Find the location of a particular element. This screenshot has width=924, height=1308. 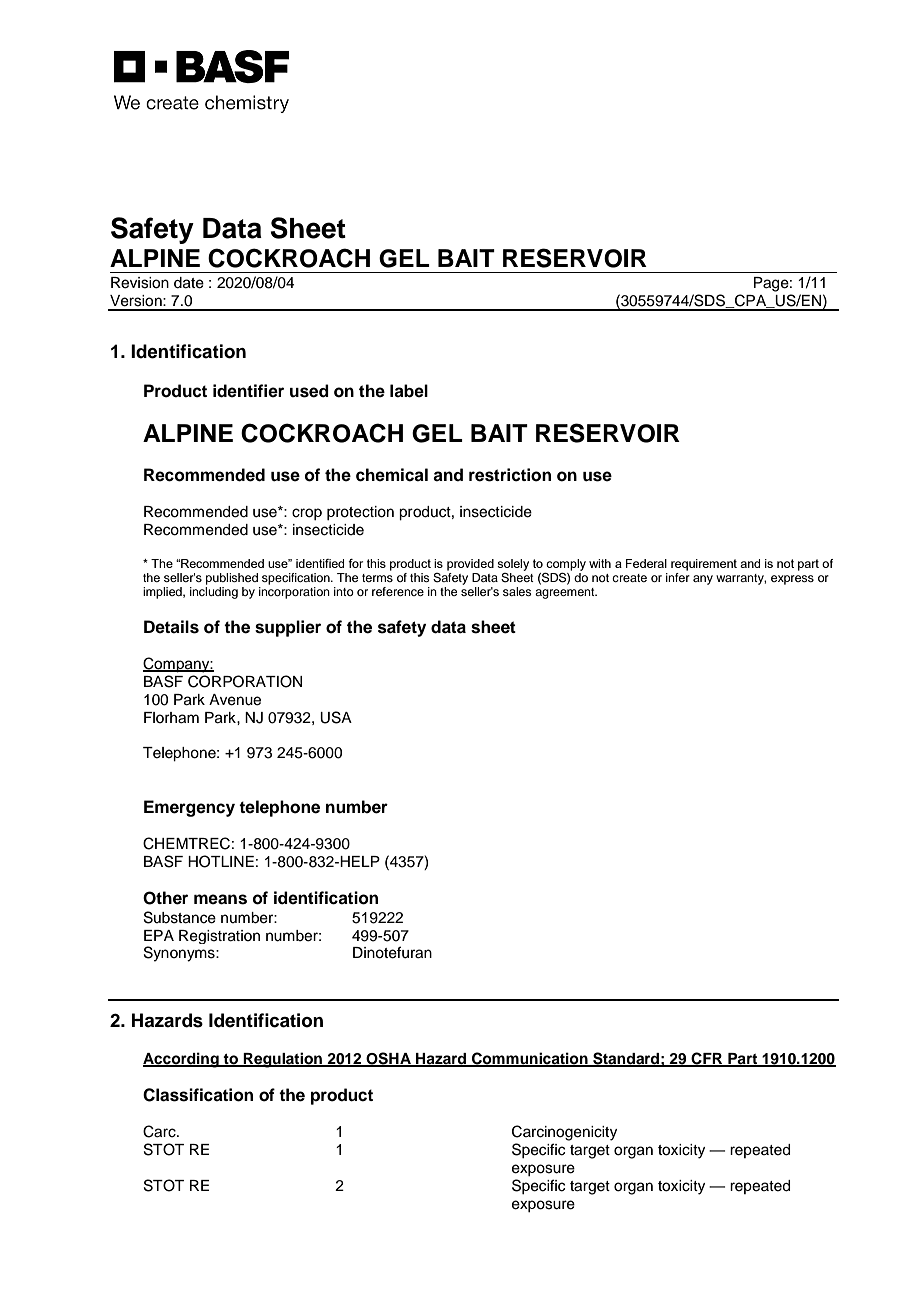

express is located at coordinates (792, 580).
